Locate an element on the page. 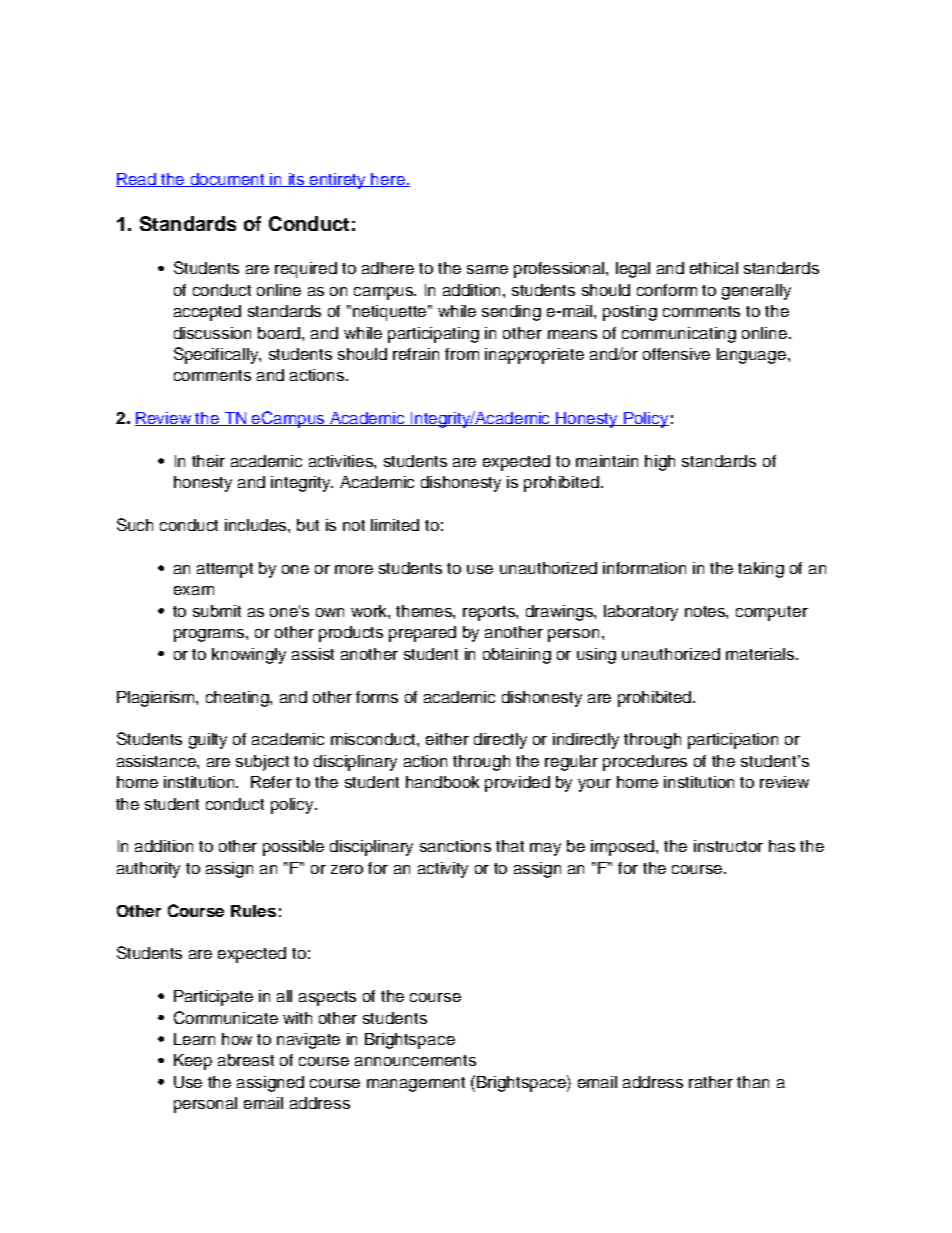 The width and height of the image is (952, 1233). materials is located at coordinates (761, 654).
